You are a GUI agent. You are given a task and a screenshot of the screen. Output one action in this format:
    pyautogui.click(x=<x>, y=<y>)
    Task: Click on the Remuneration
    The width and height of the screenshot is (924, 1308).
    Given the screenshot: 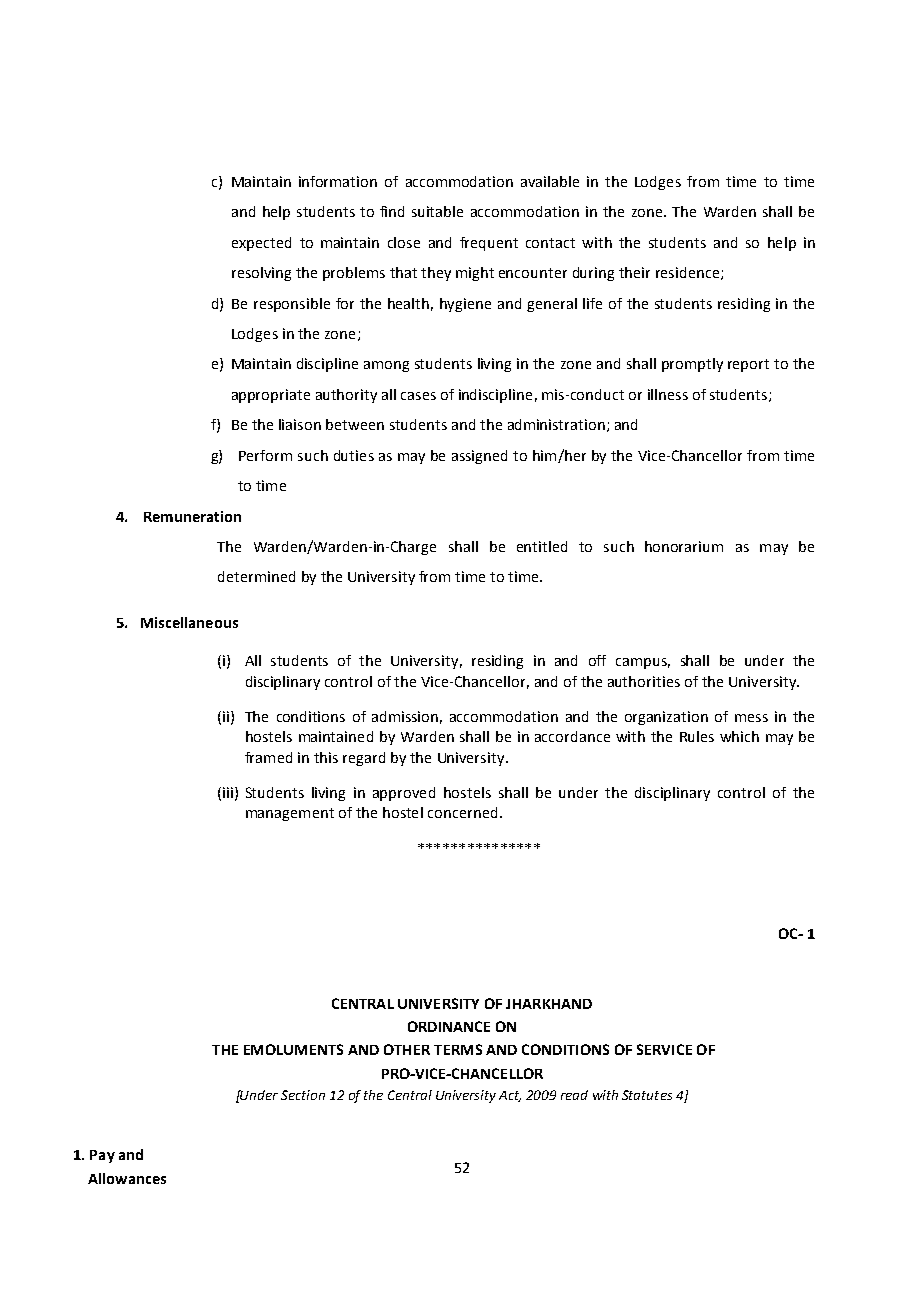 What is the action you would take?
    pyautogui.click(x=192, y=516)
